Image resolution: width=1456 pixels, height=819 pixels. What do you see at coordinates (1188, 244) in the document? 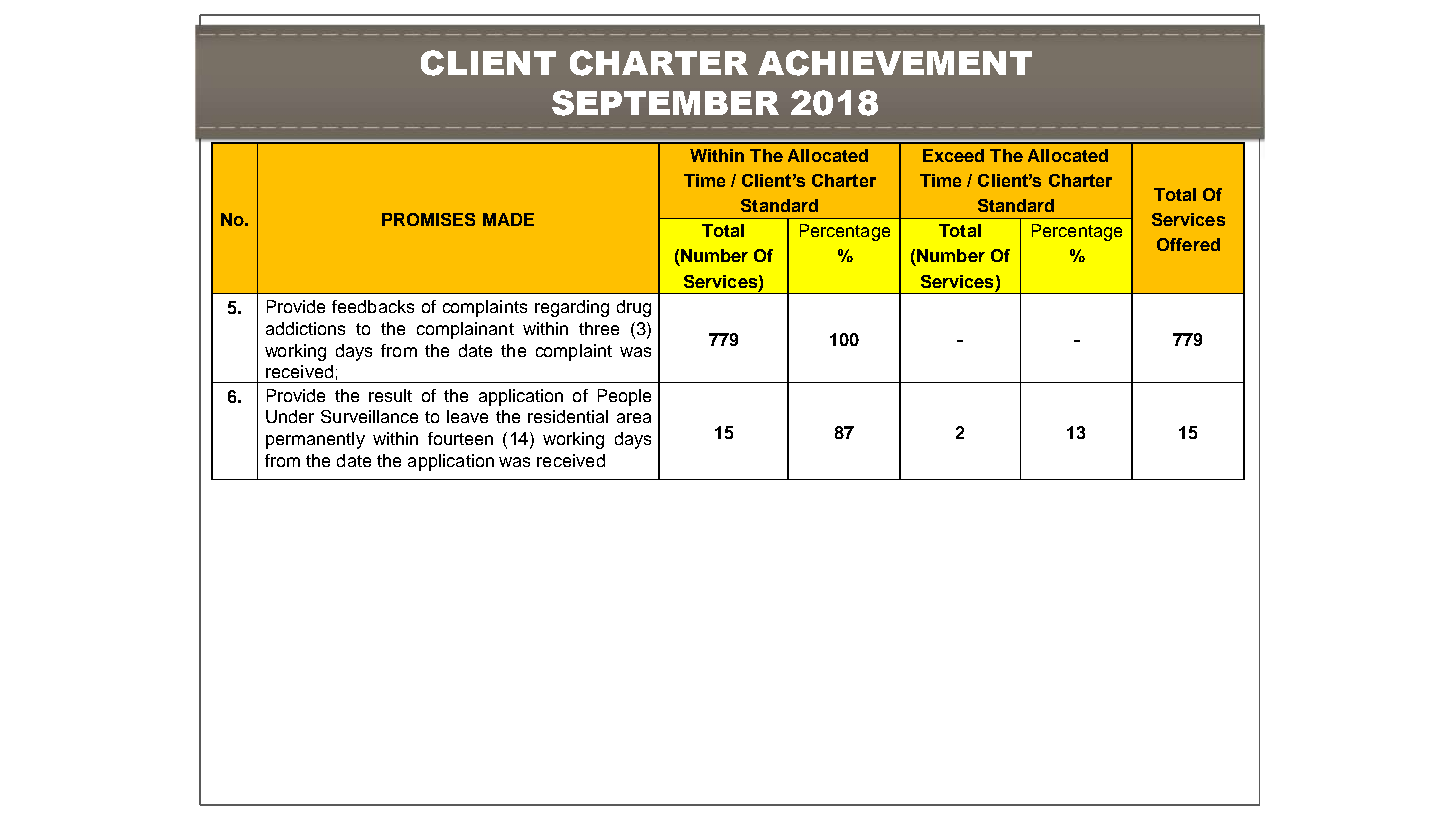
I see `Offered` at bounding box center [1188, 244].
